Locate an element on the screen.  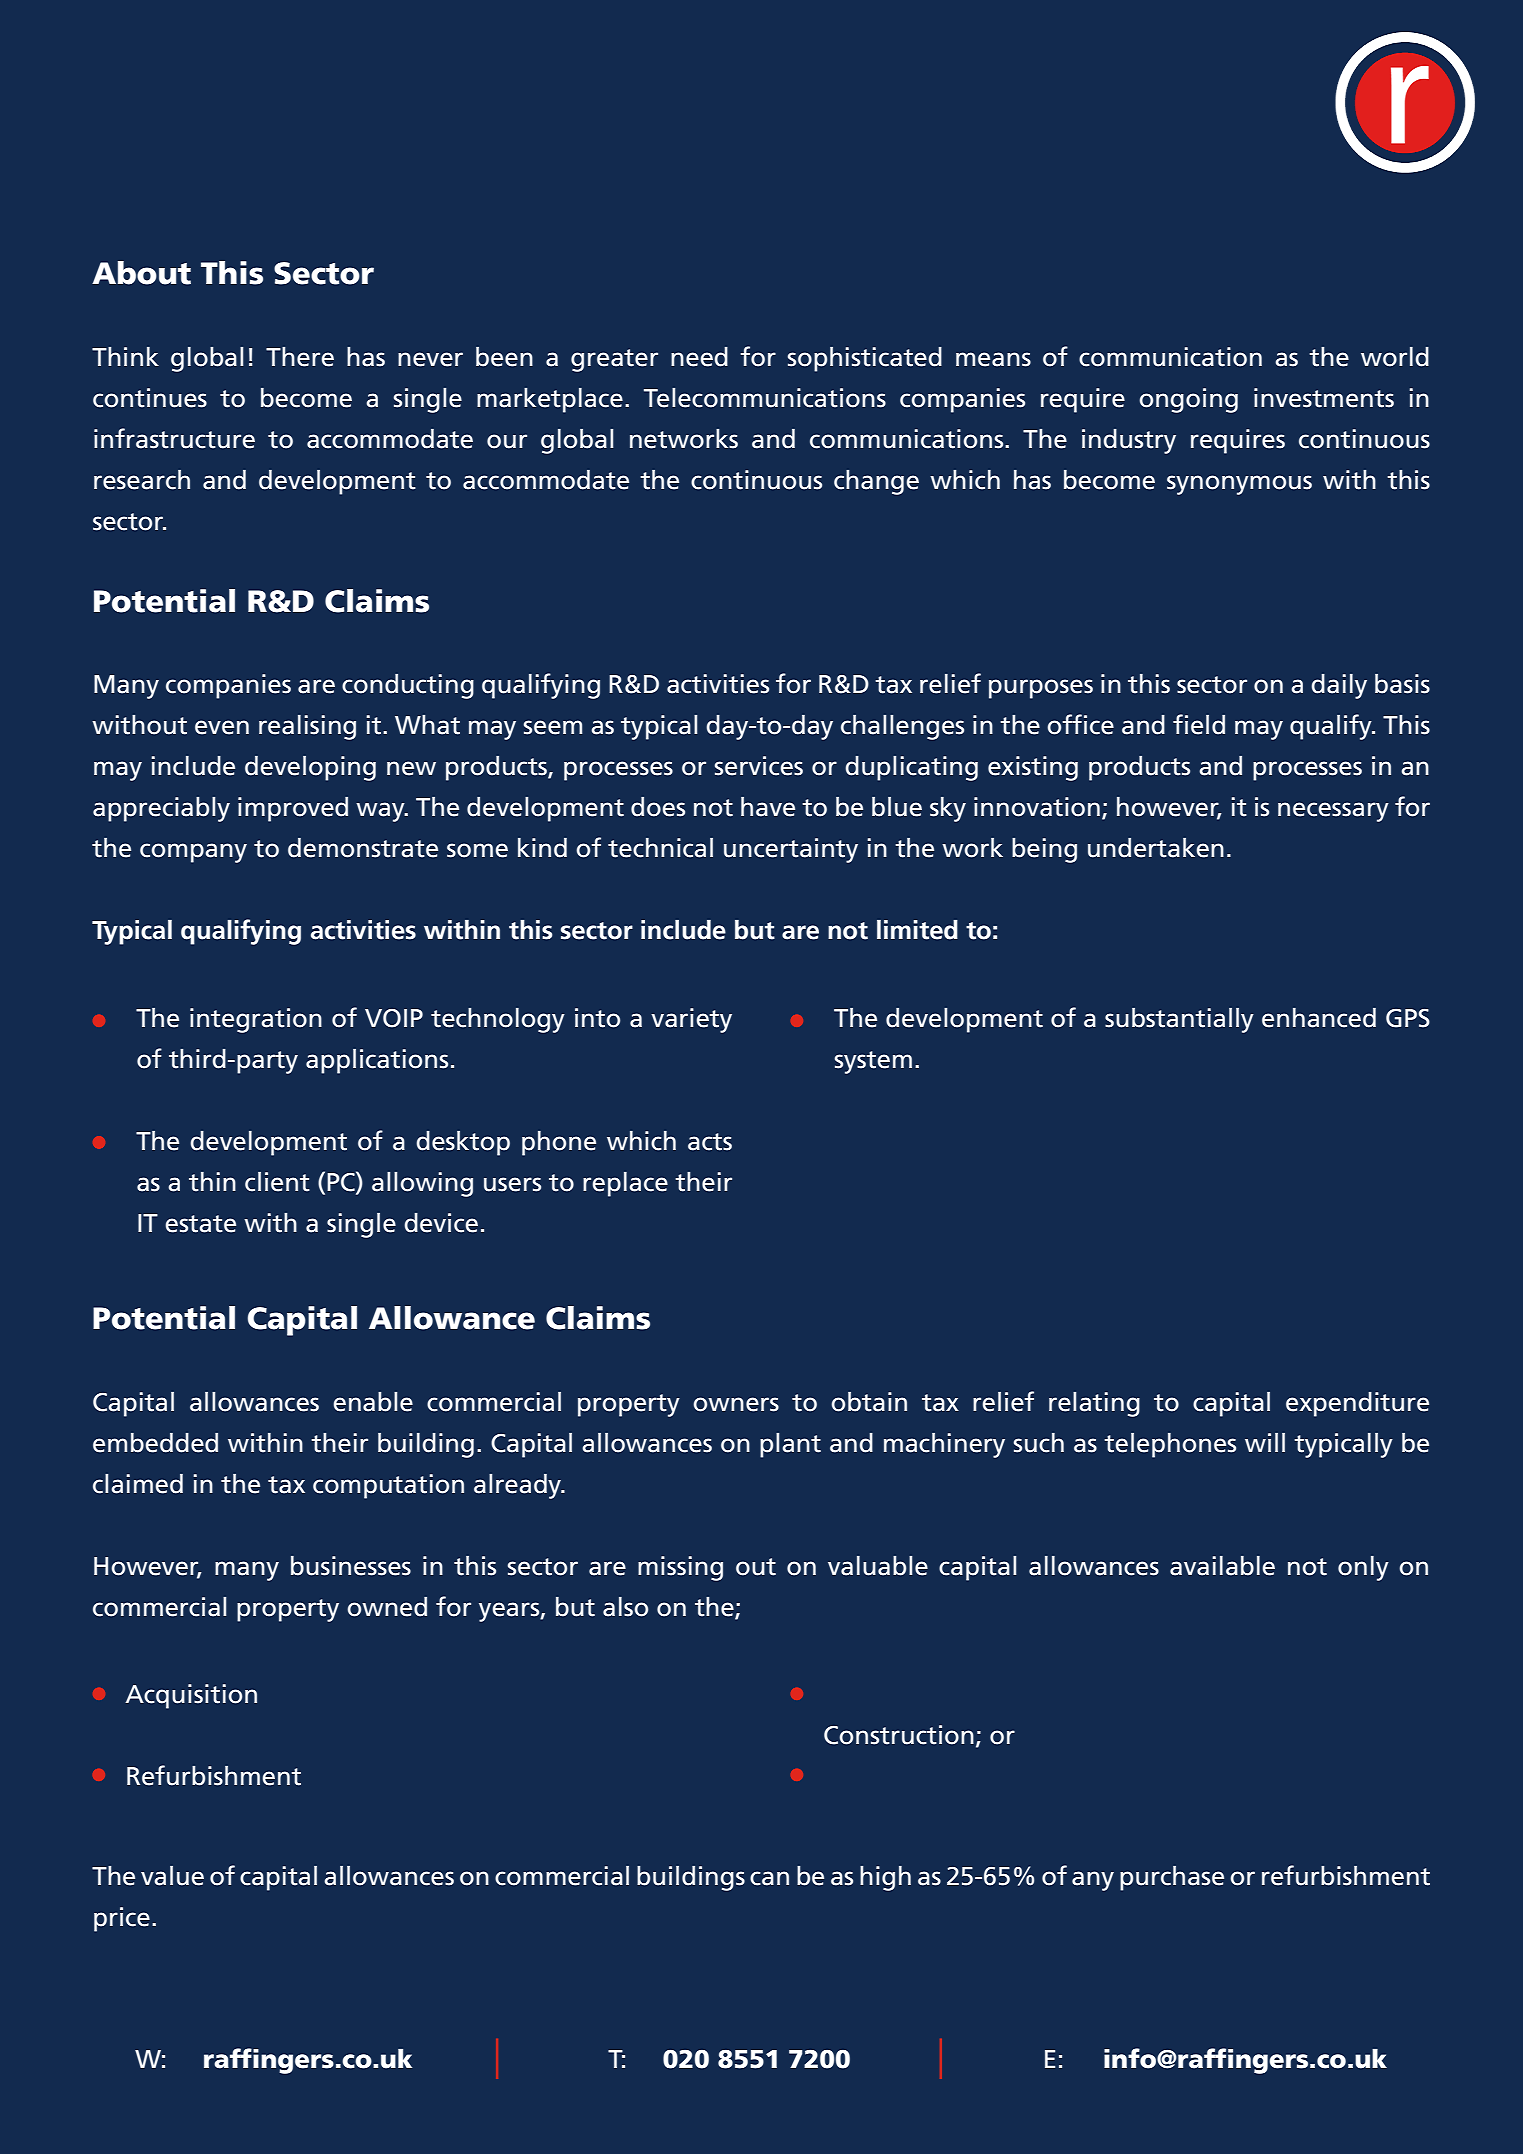
field is located at coordinates (1199, 724).
